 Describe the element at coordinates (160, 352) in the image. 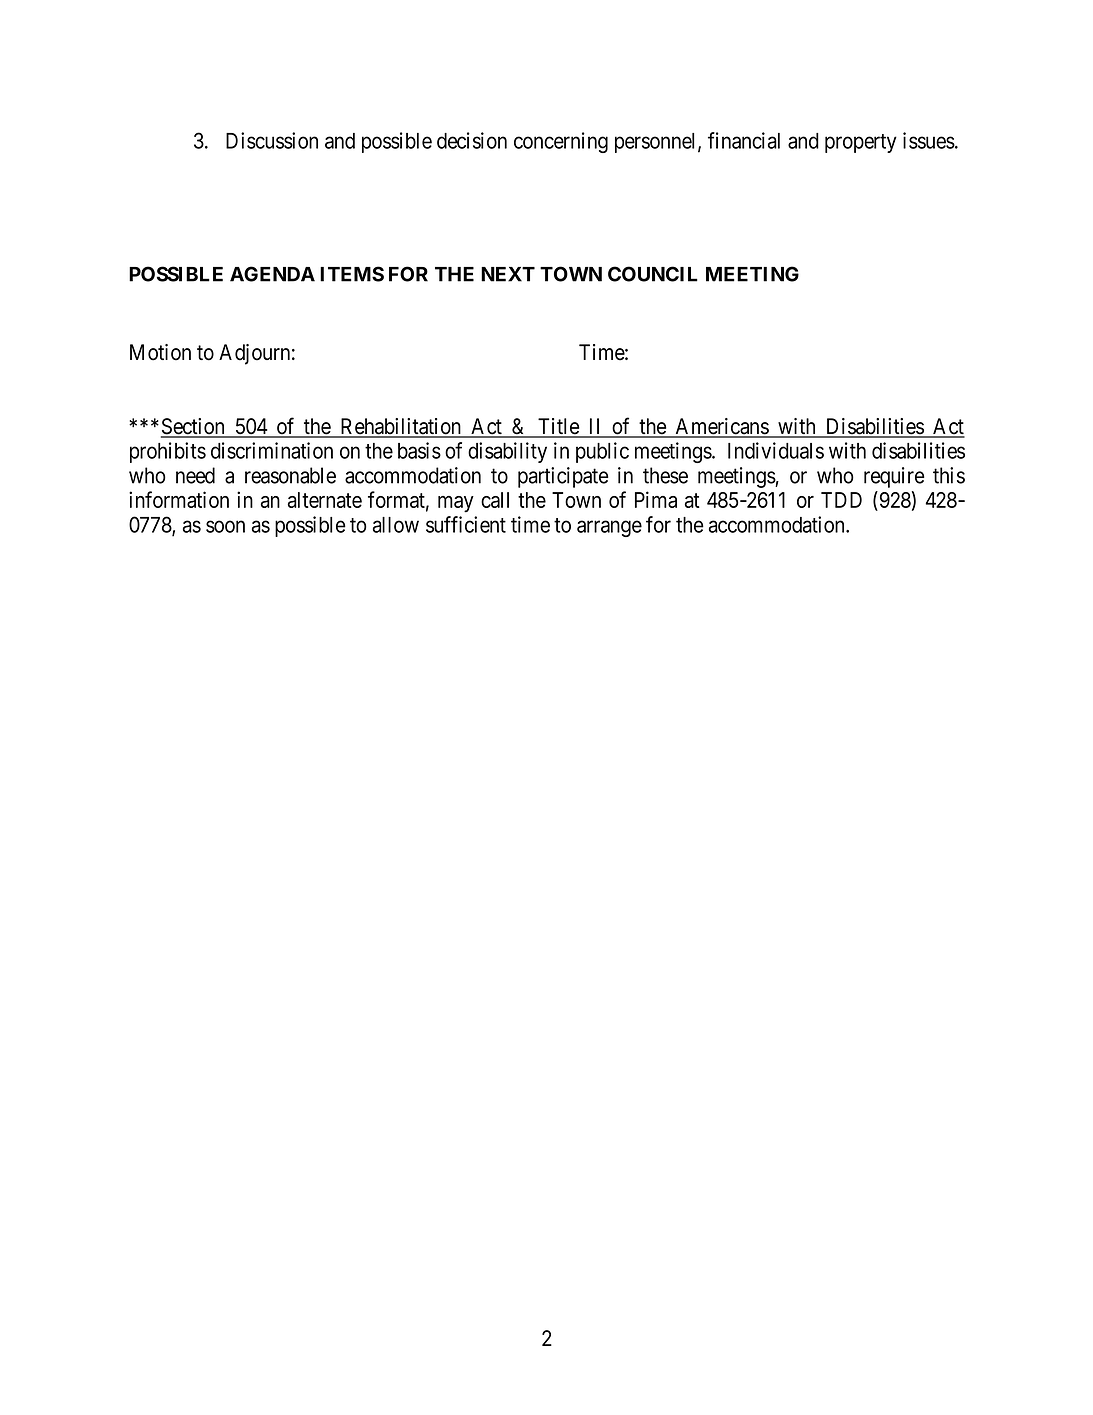

I see `Motion` at that location.
